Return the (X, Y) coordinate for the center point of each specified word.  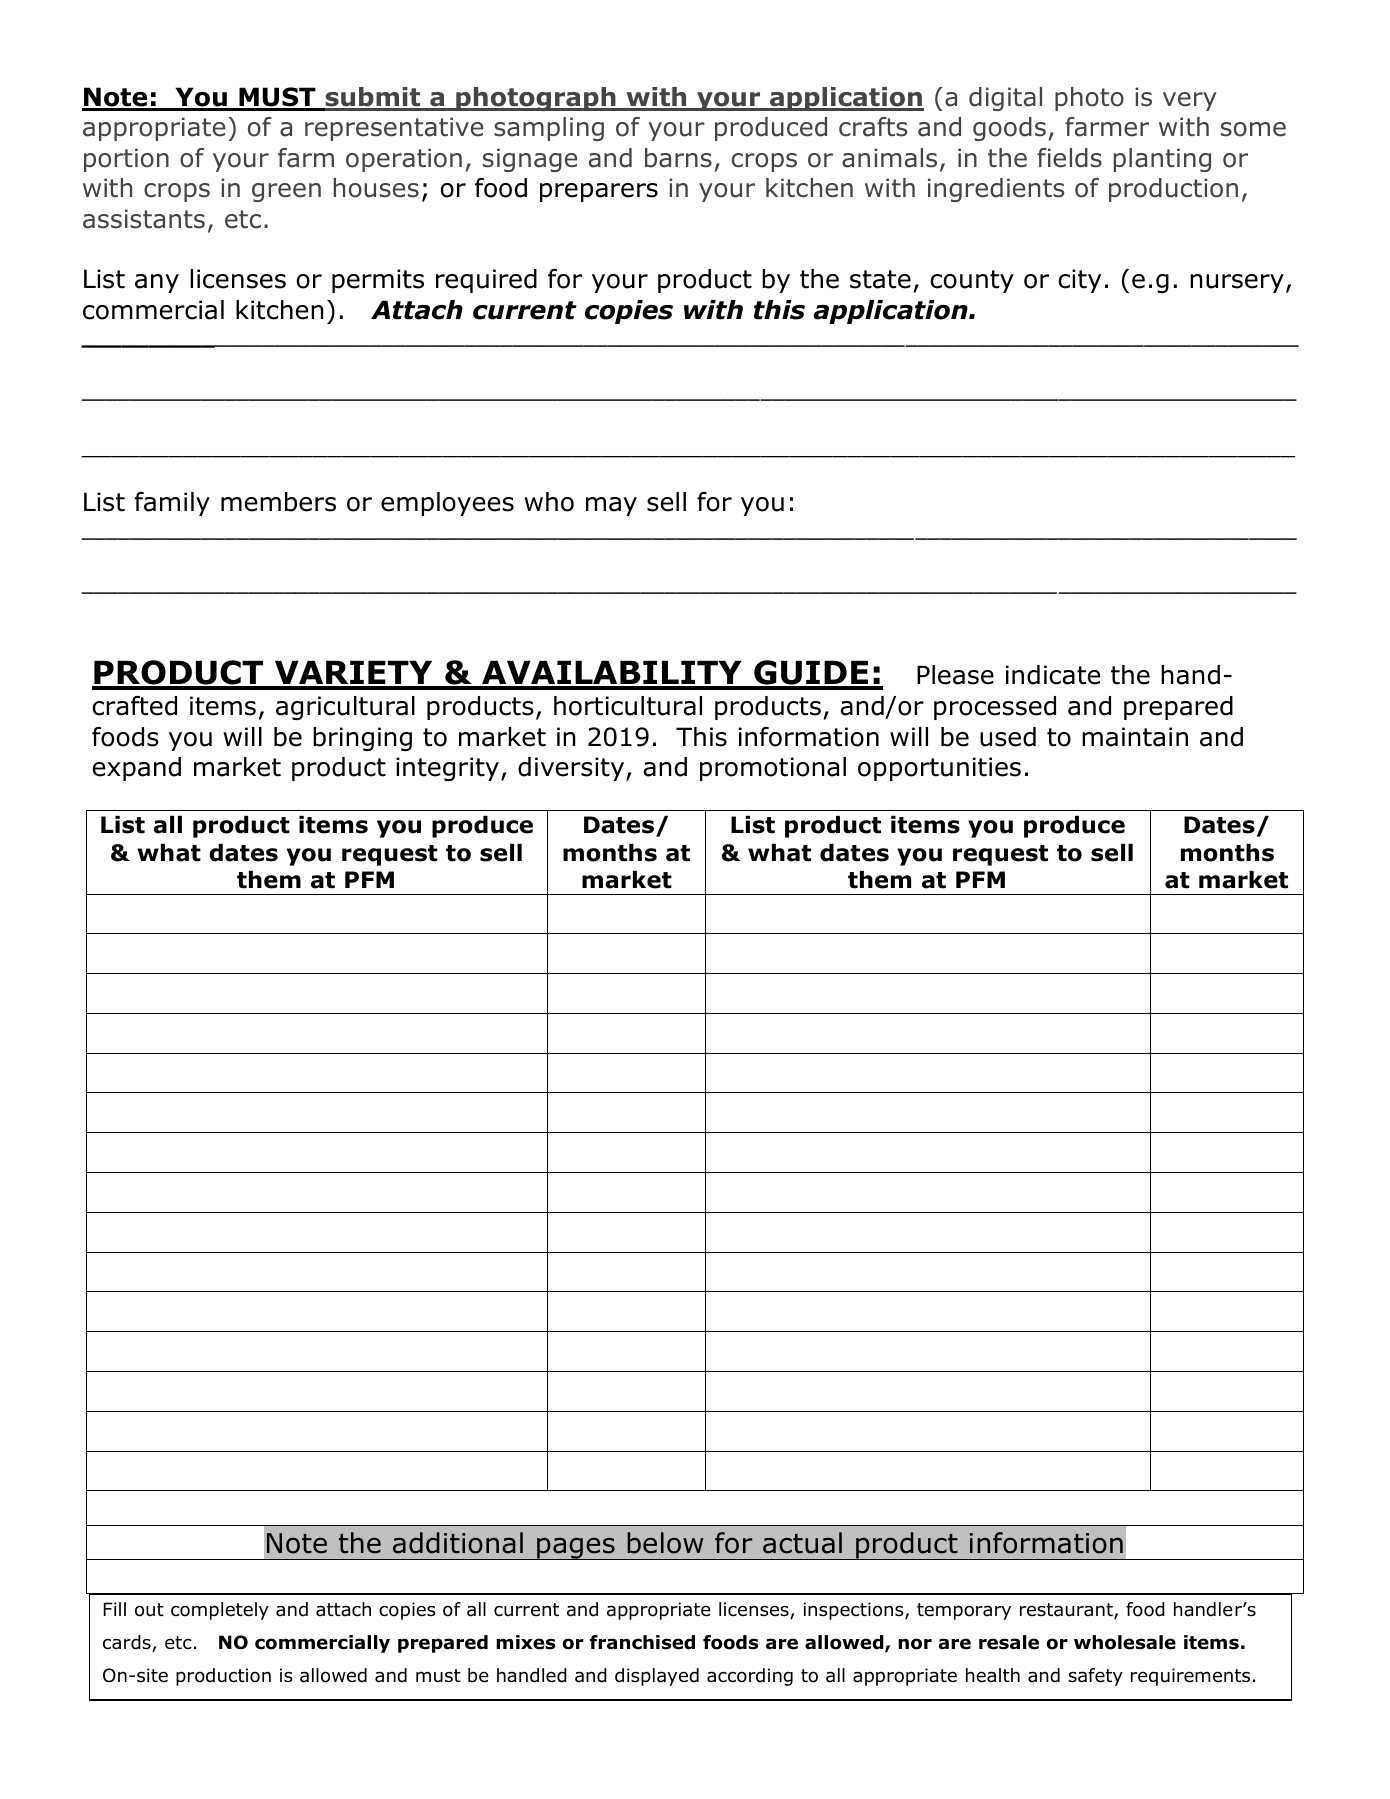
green (286, 192)
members (278, 502)
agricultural (345, 708)
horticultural (628, 706)
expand (137, 769)
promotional (773, 769)
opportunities (939, 769)
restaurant (1067, 1611)
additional (458, 1543)
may (611, 506)
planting (1162, 160)
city (1079, 281)
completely (220, 1611)
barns (678, 158)
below (665, 1543)
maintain (1135, 737)
